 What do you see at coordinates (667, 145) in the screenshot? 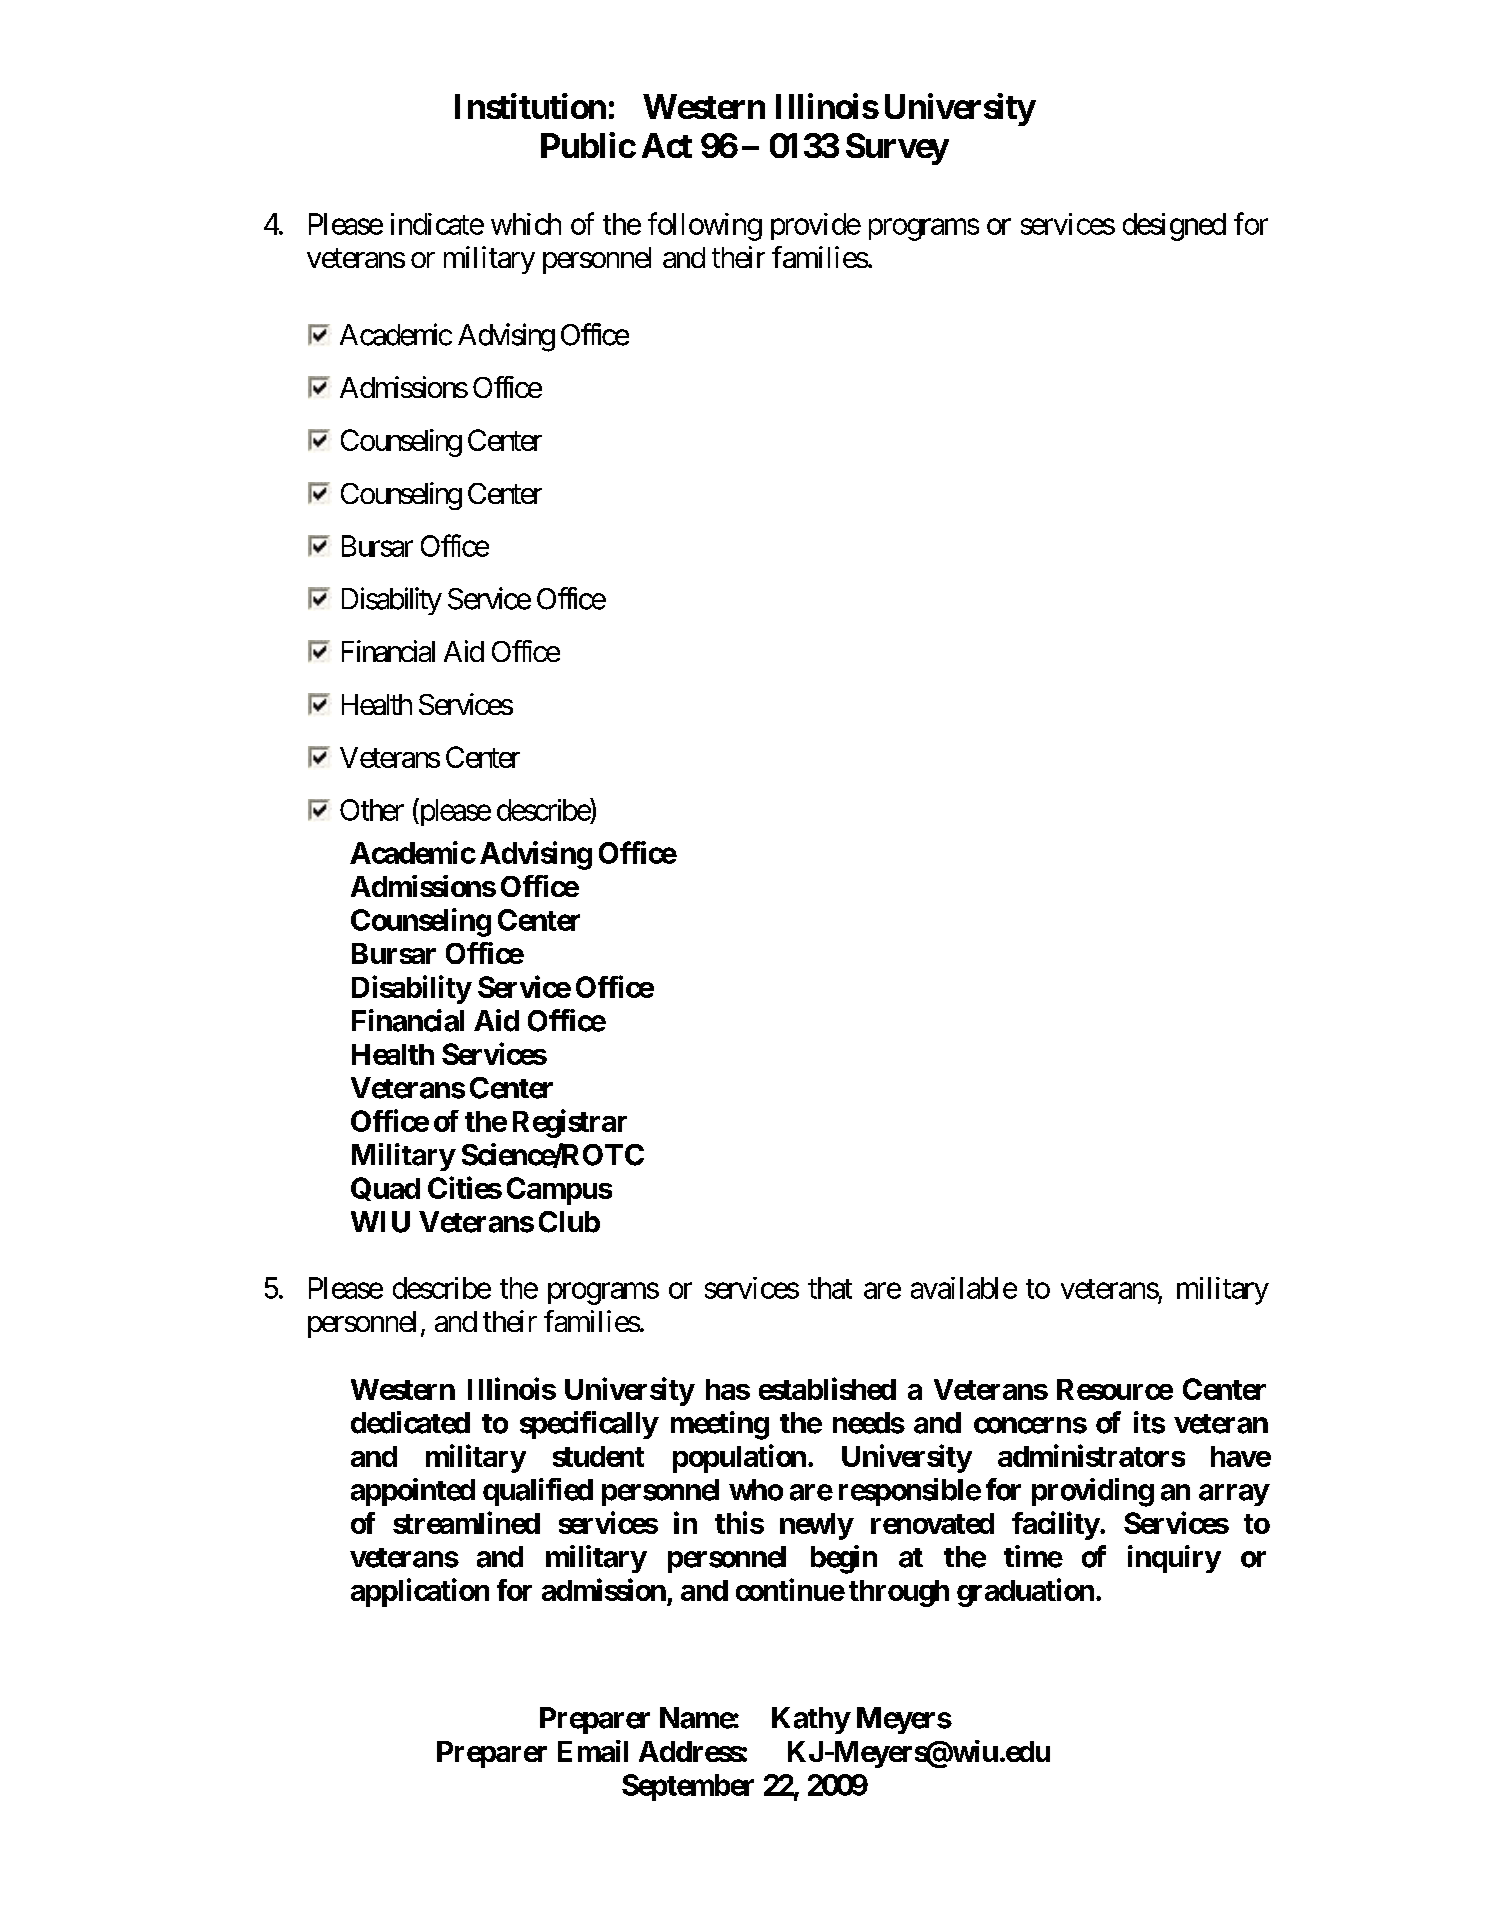
I see `Act` at bounding box center [667, 145].
